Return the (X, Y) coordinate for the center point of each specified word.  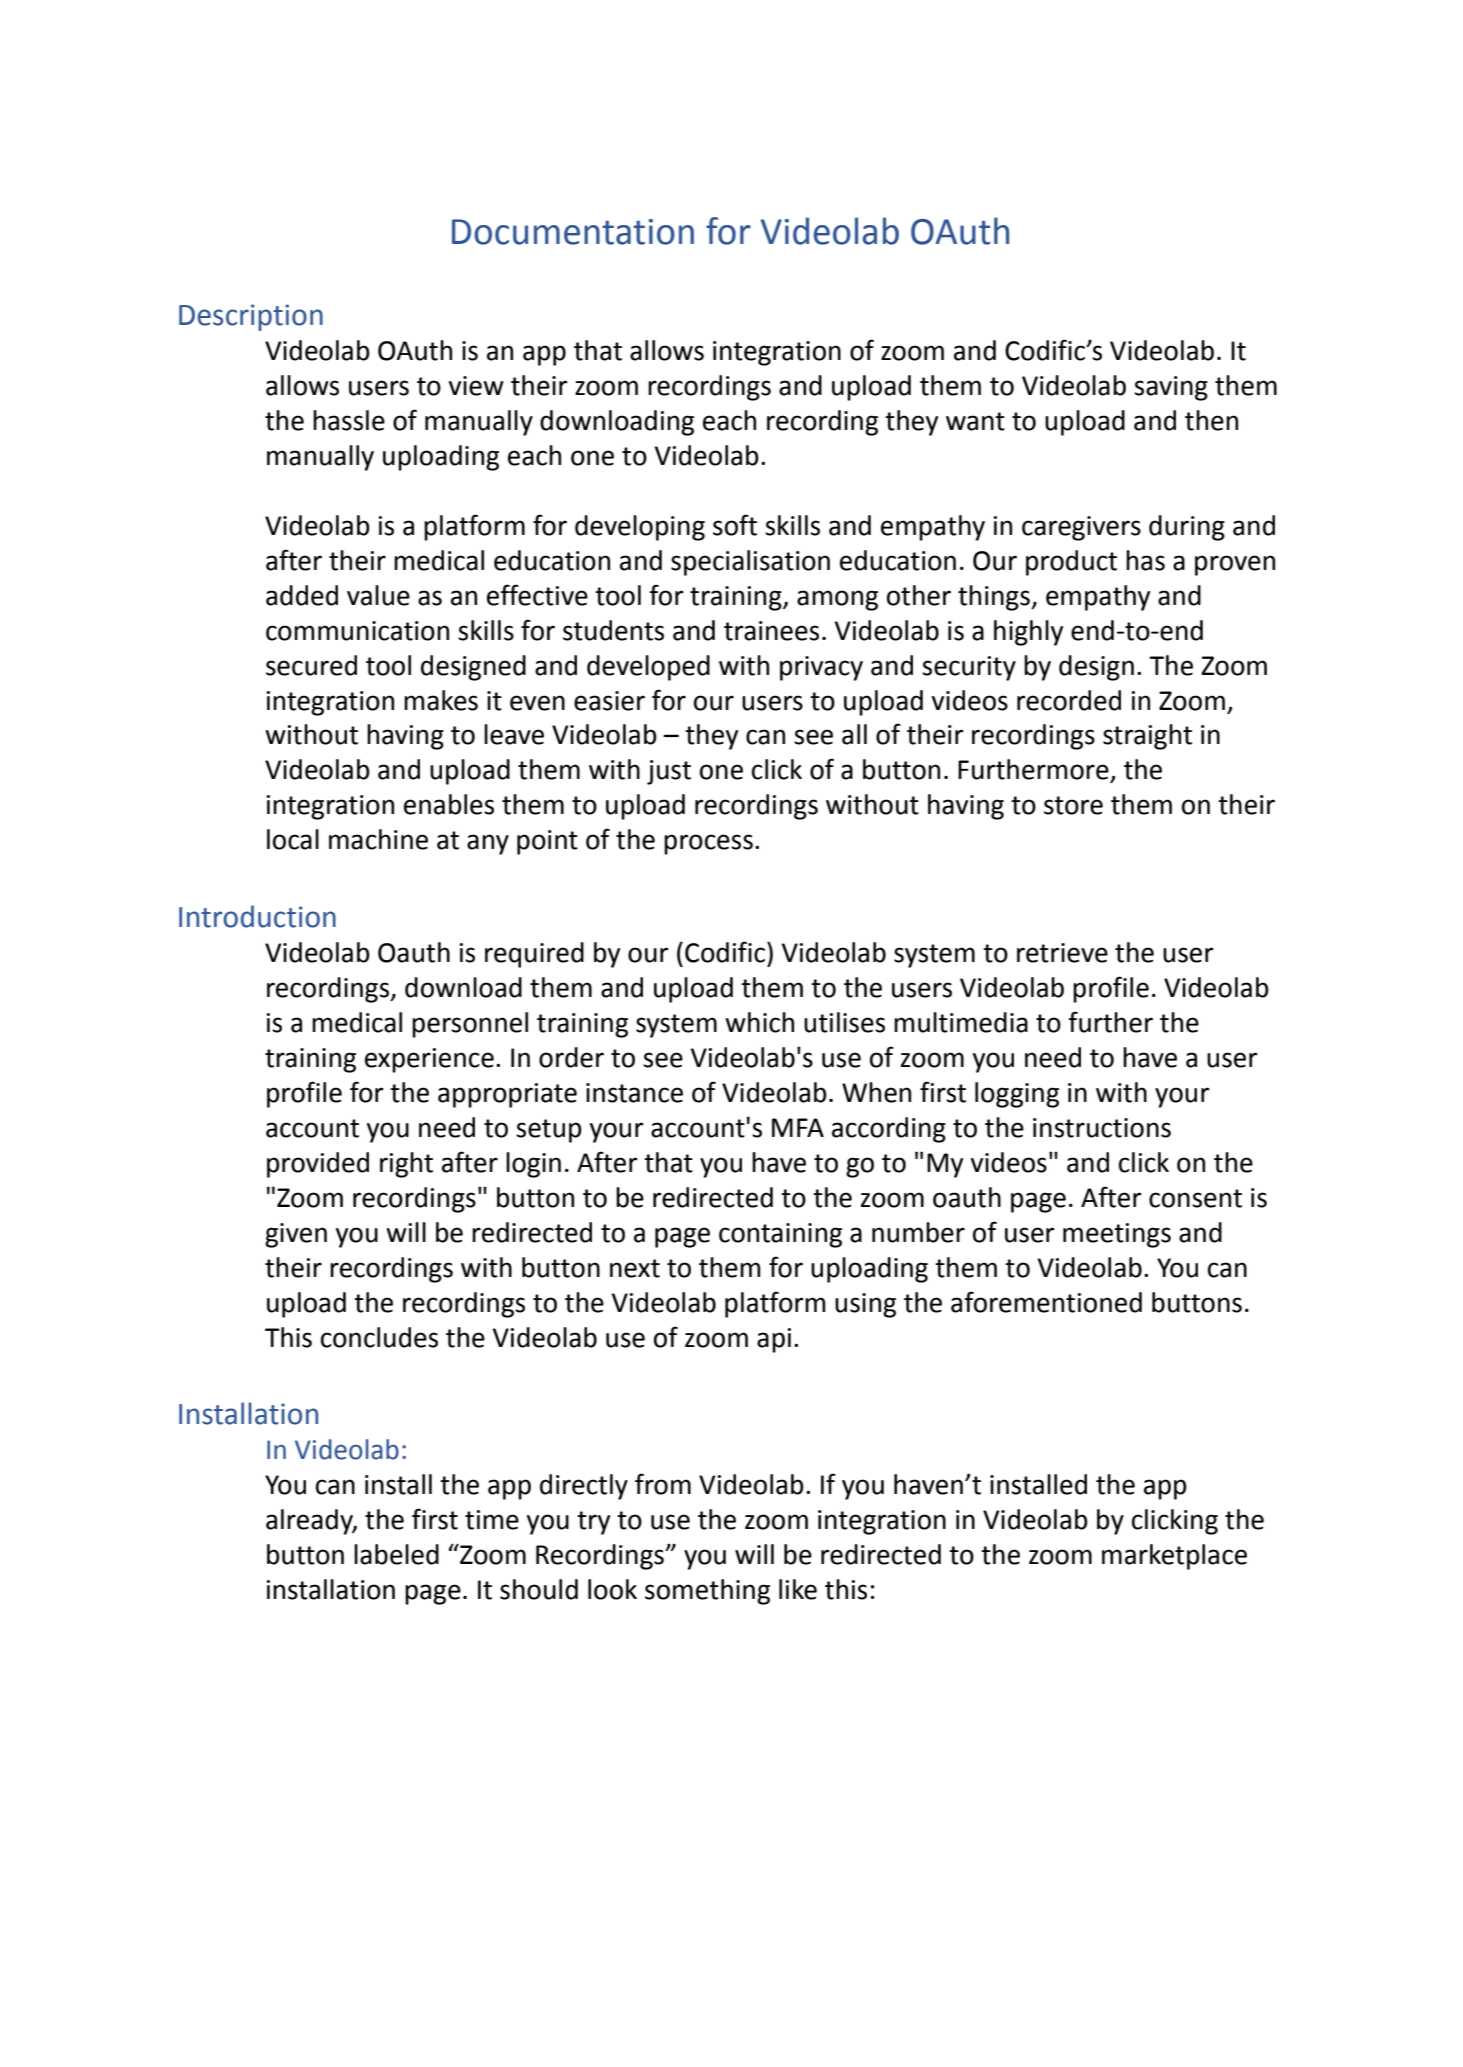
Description (251, 317)
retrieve (1062, 953)
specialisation (750, 563)
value (378, 595)
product (1071, 563)
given (296, 1235)
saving (1171, 388)
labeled (396, 1554)
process (708, 844)
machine (378, 839)
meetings (1117, 1235)
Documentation (573, 232)
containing (780, 1235)
